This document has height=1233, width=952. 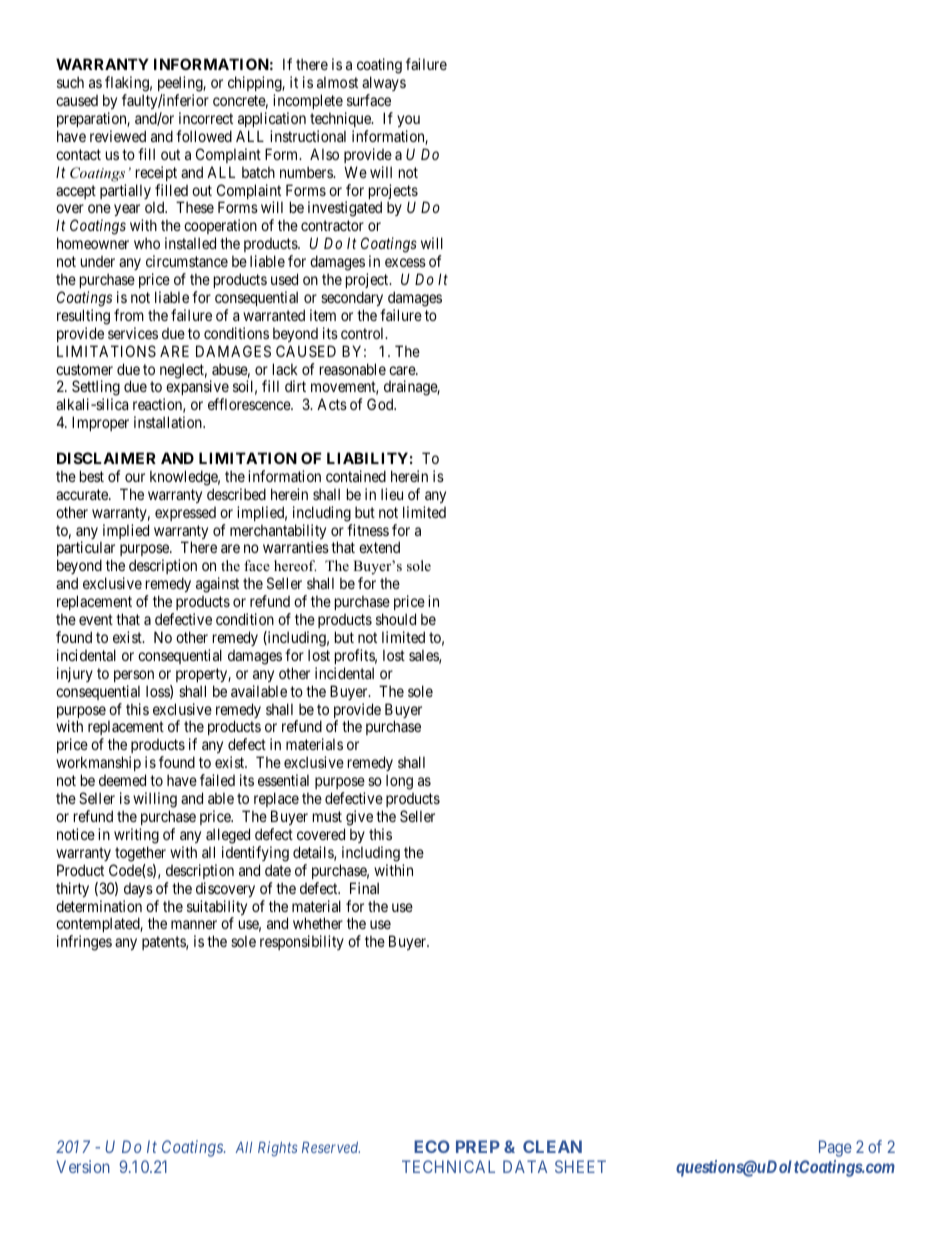 What do you see at coordinates (384, 83) in the document?
I see `always` at bounding box center [384, 83].
